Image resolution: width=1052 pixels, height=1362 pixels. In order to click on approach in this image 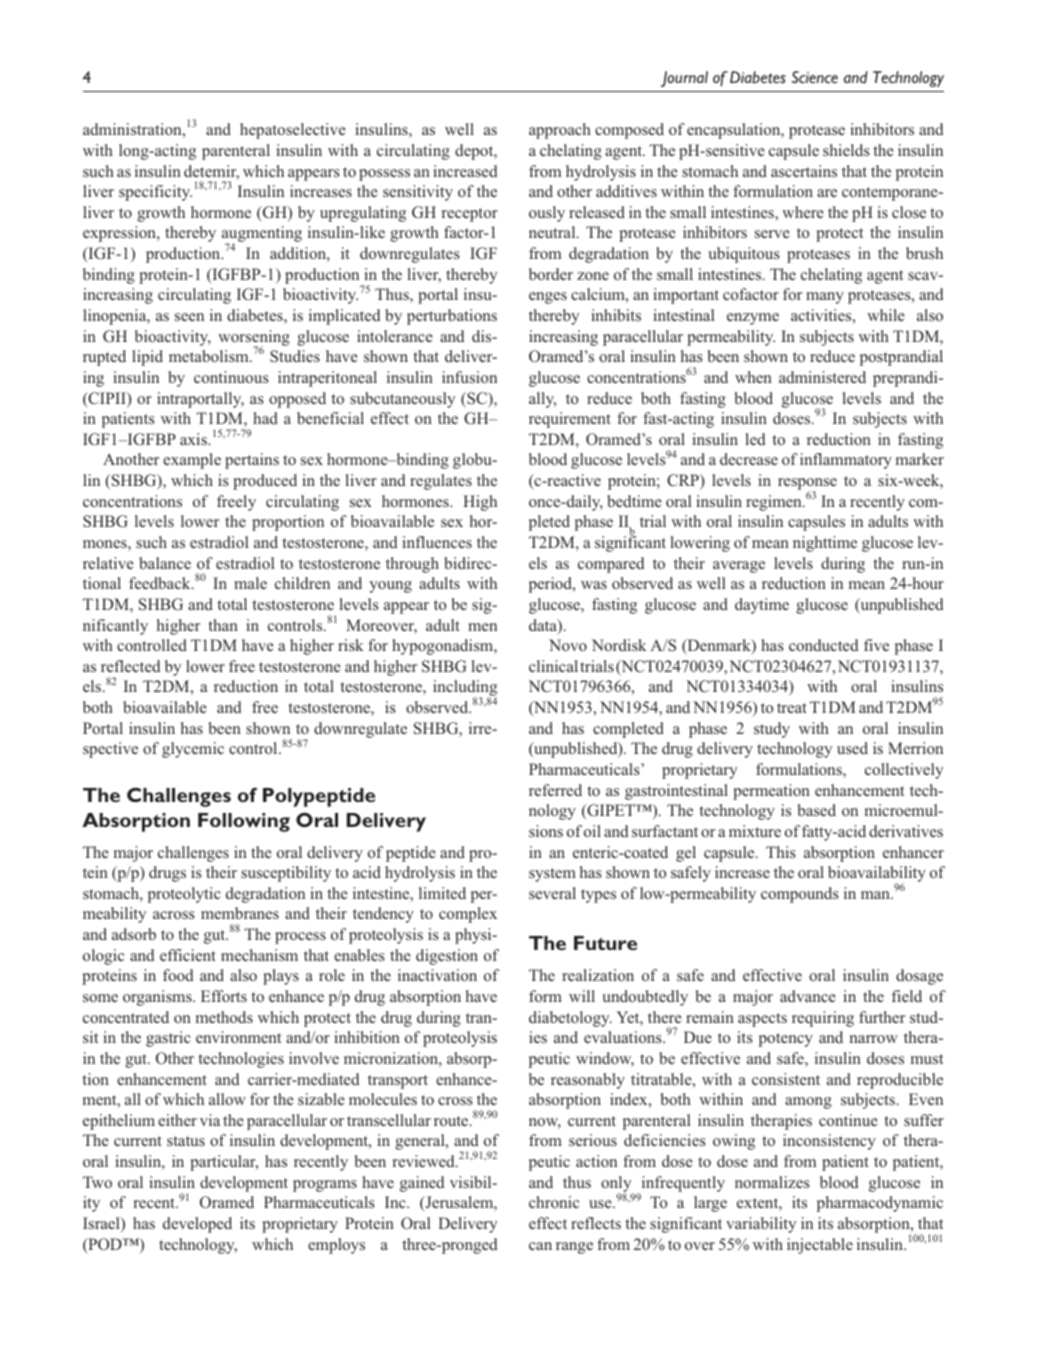, I will do `click(560, 131)`.
